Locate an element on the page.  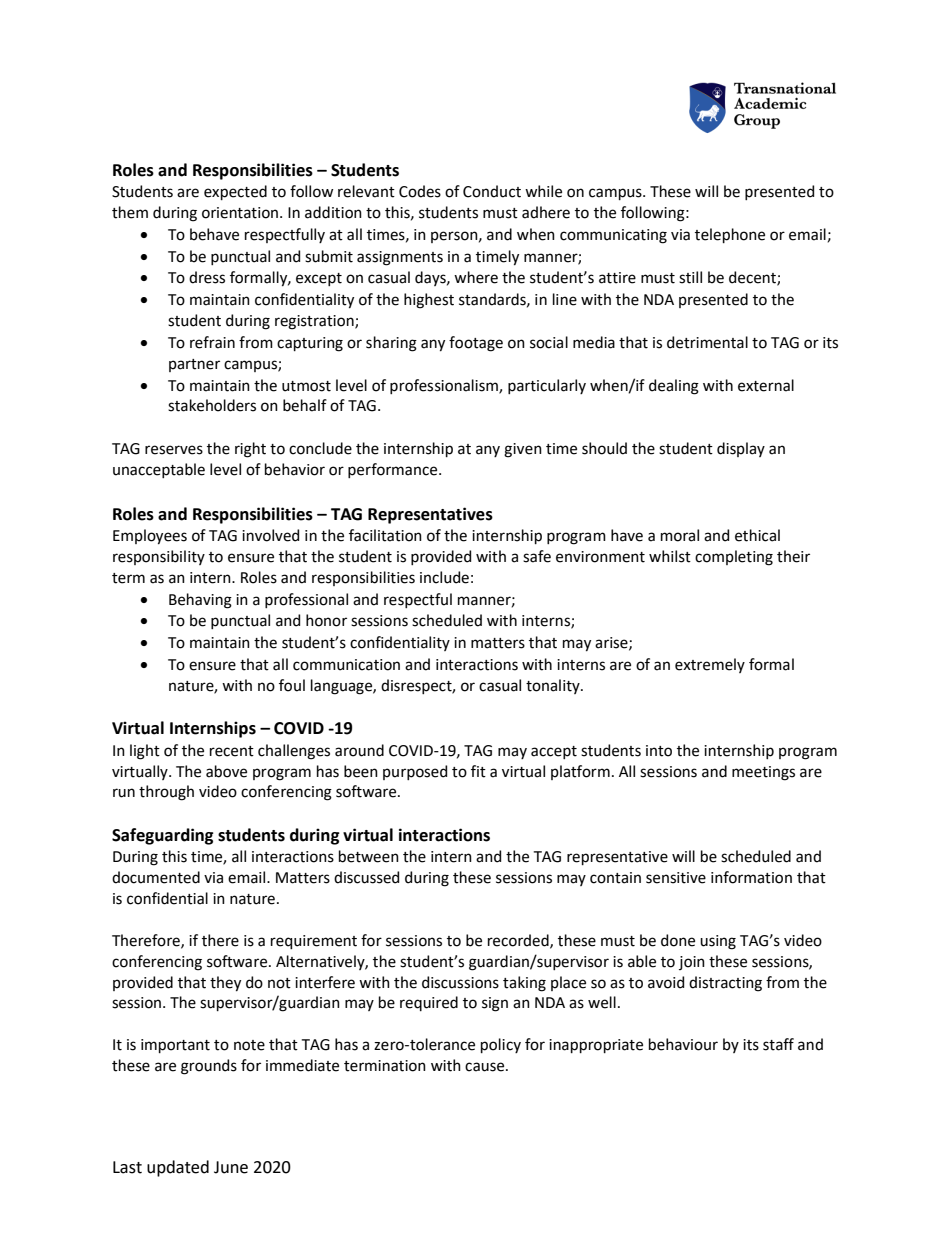
Conduct is located at coordinates (492, 191).
